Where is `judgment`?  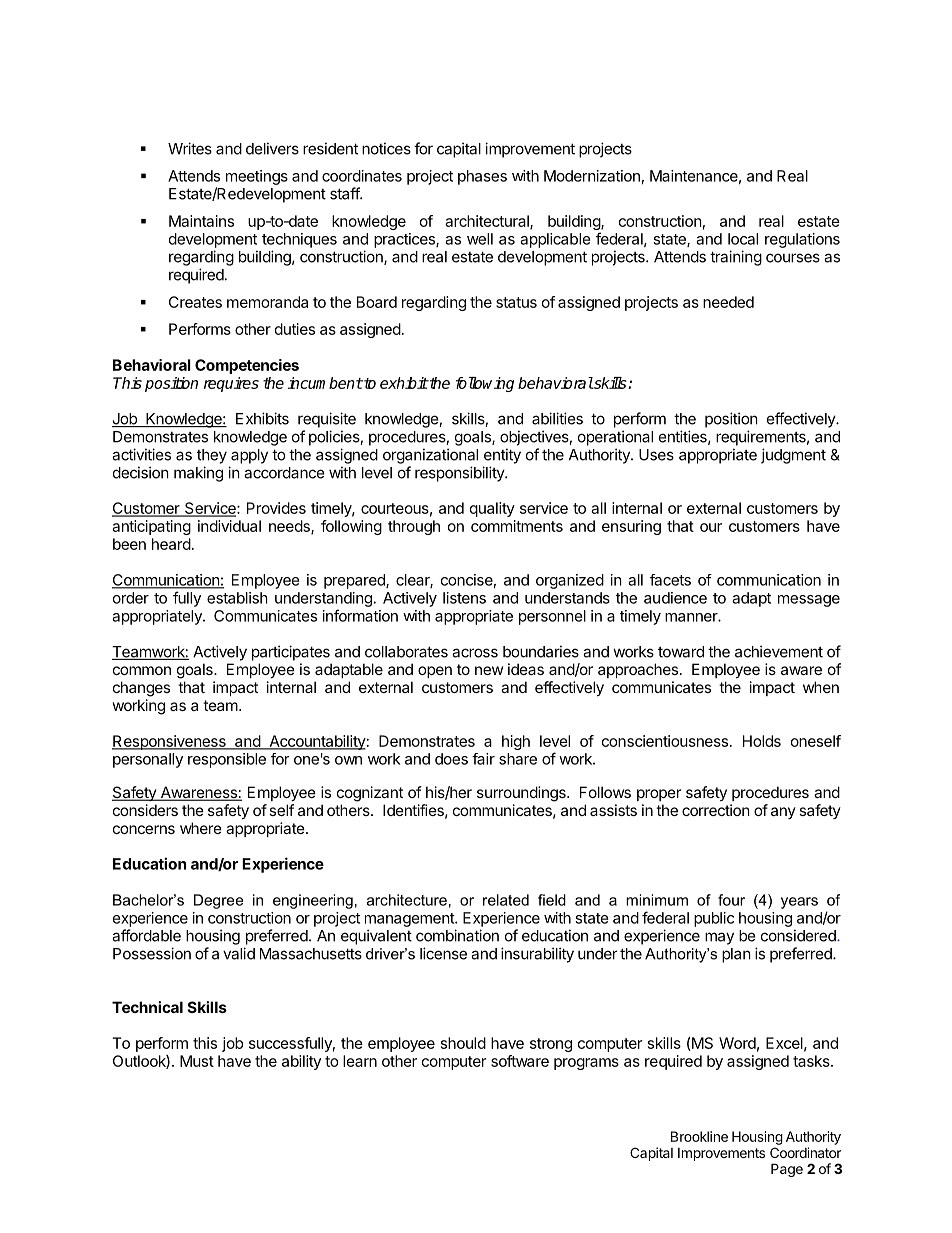
judgment is located at coordinates (793, 456).
